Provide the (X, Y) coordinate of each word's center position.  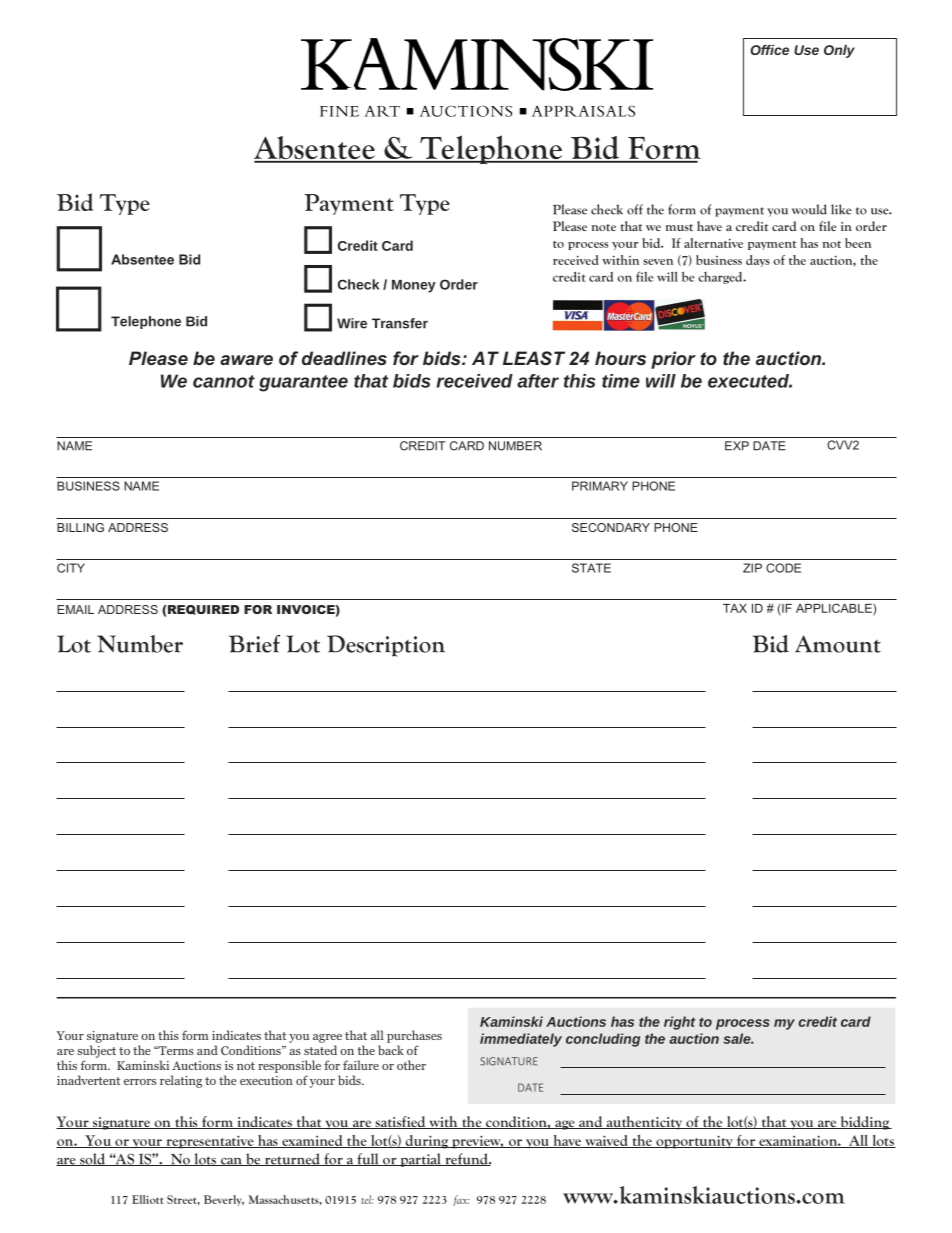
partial (421, 1160)
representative (210, 1142)
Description (386, 646)
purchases (414, 1036)
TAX (735, 608)
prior (673, 360)
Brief (254, 644)
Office (769, 50)
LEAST (534, 358)
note (604, 227)
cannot (224, 381)
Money (414, 286)
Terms (175, 1050)
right (679, 1023)
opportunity (694, 1142)
